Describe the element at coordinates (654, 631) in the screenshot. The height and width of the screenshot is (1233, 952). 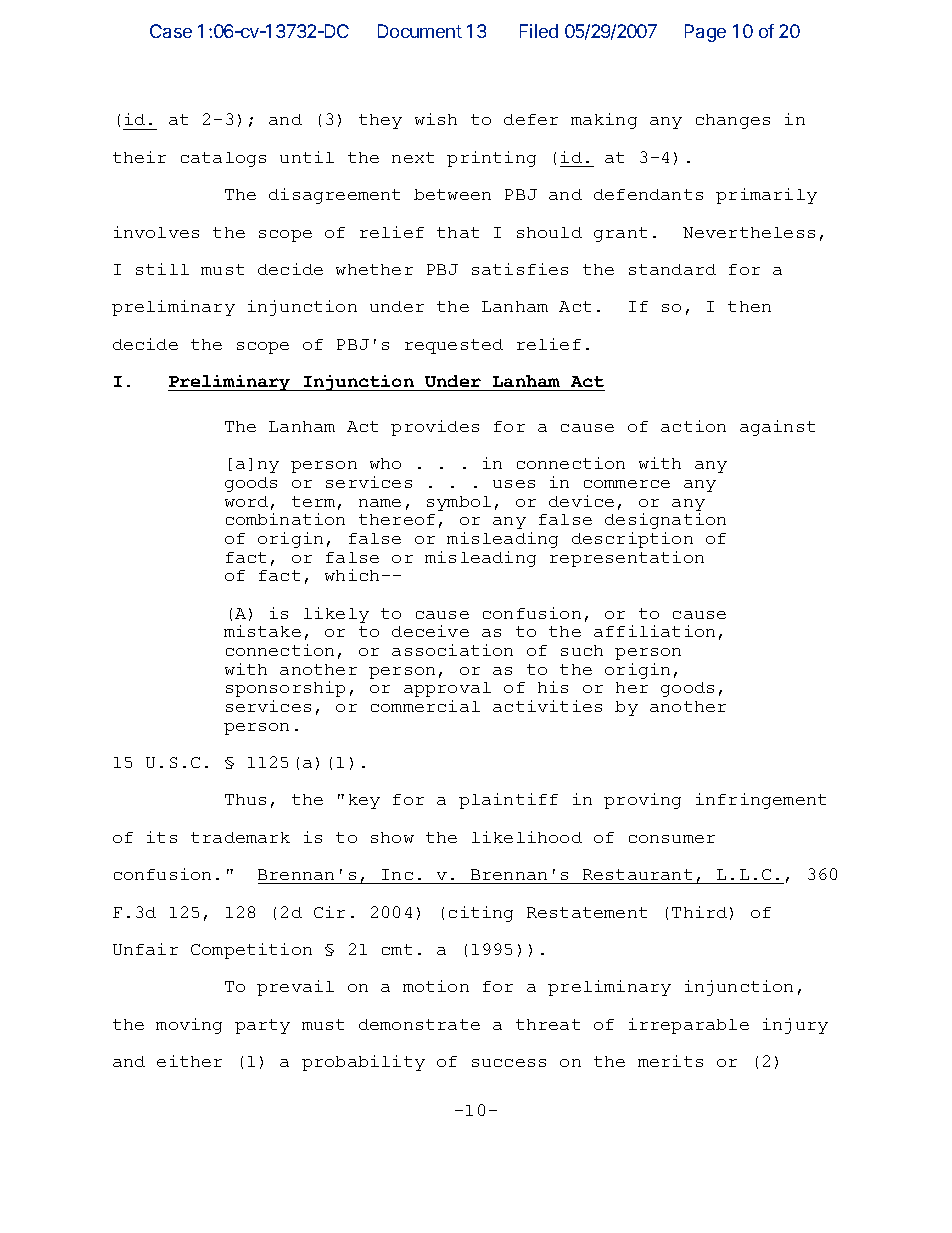
I see `affiliation` at that location.
